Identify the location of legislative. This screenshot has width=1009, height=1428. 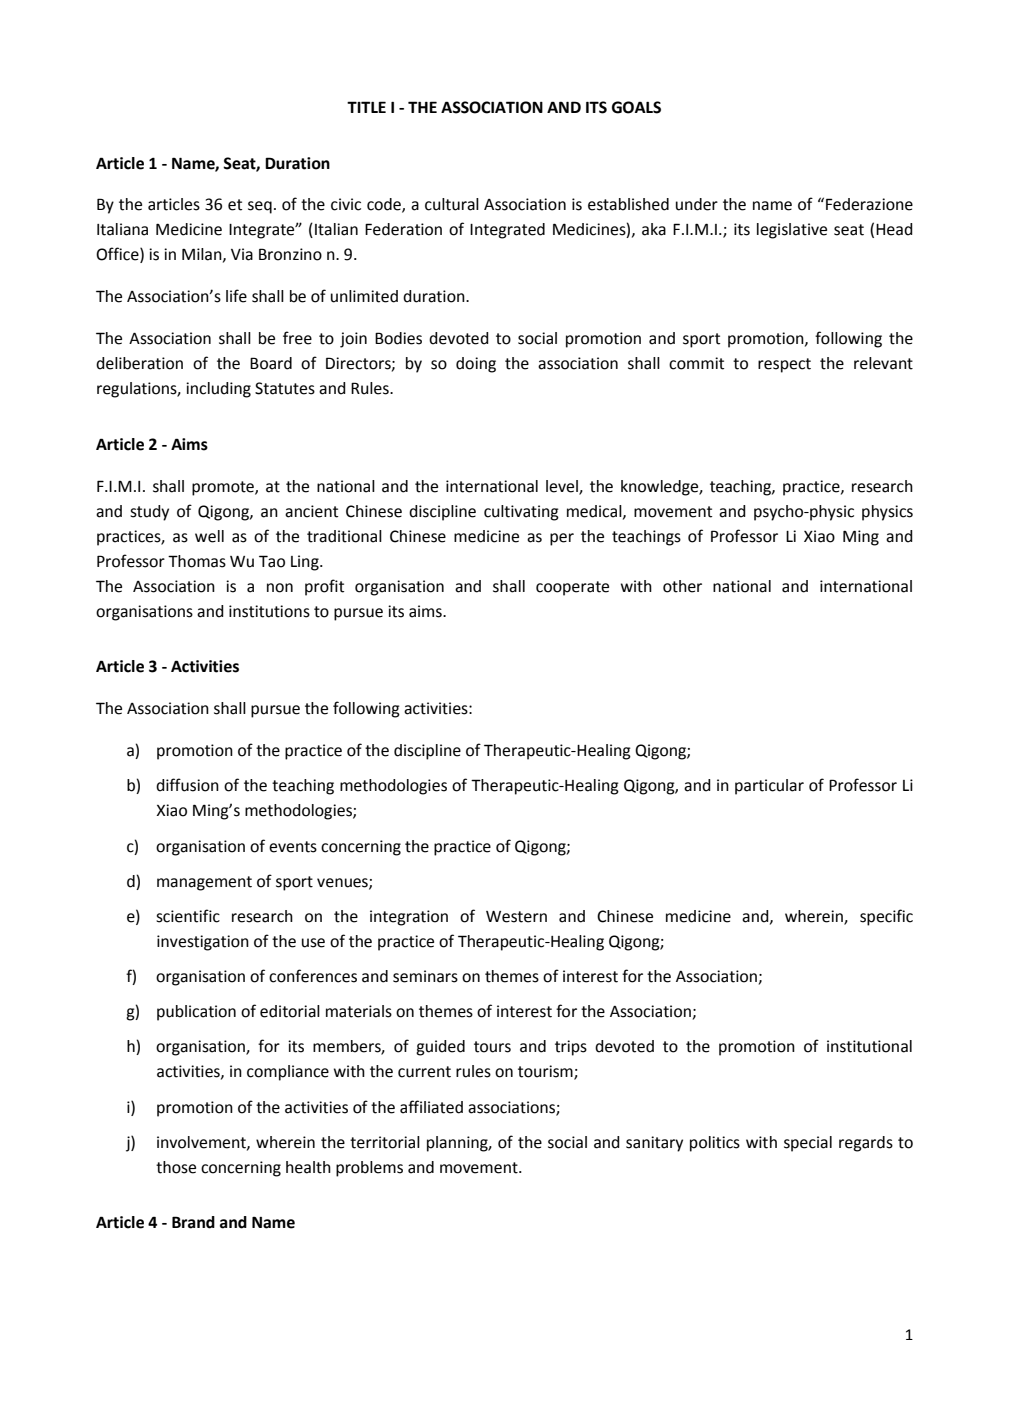
(792, 231).
